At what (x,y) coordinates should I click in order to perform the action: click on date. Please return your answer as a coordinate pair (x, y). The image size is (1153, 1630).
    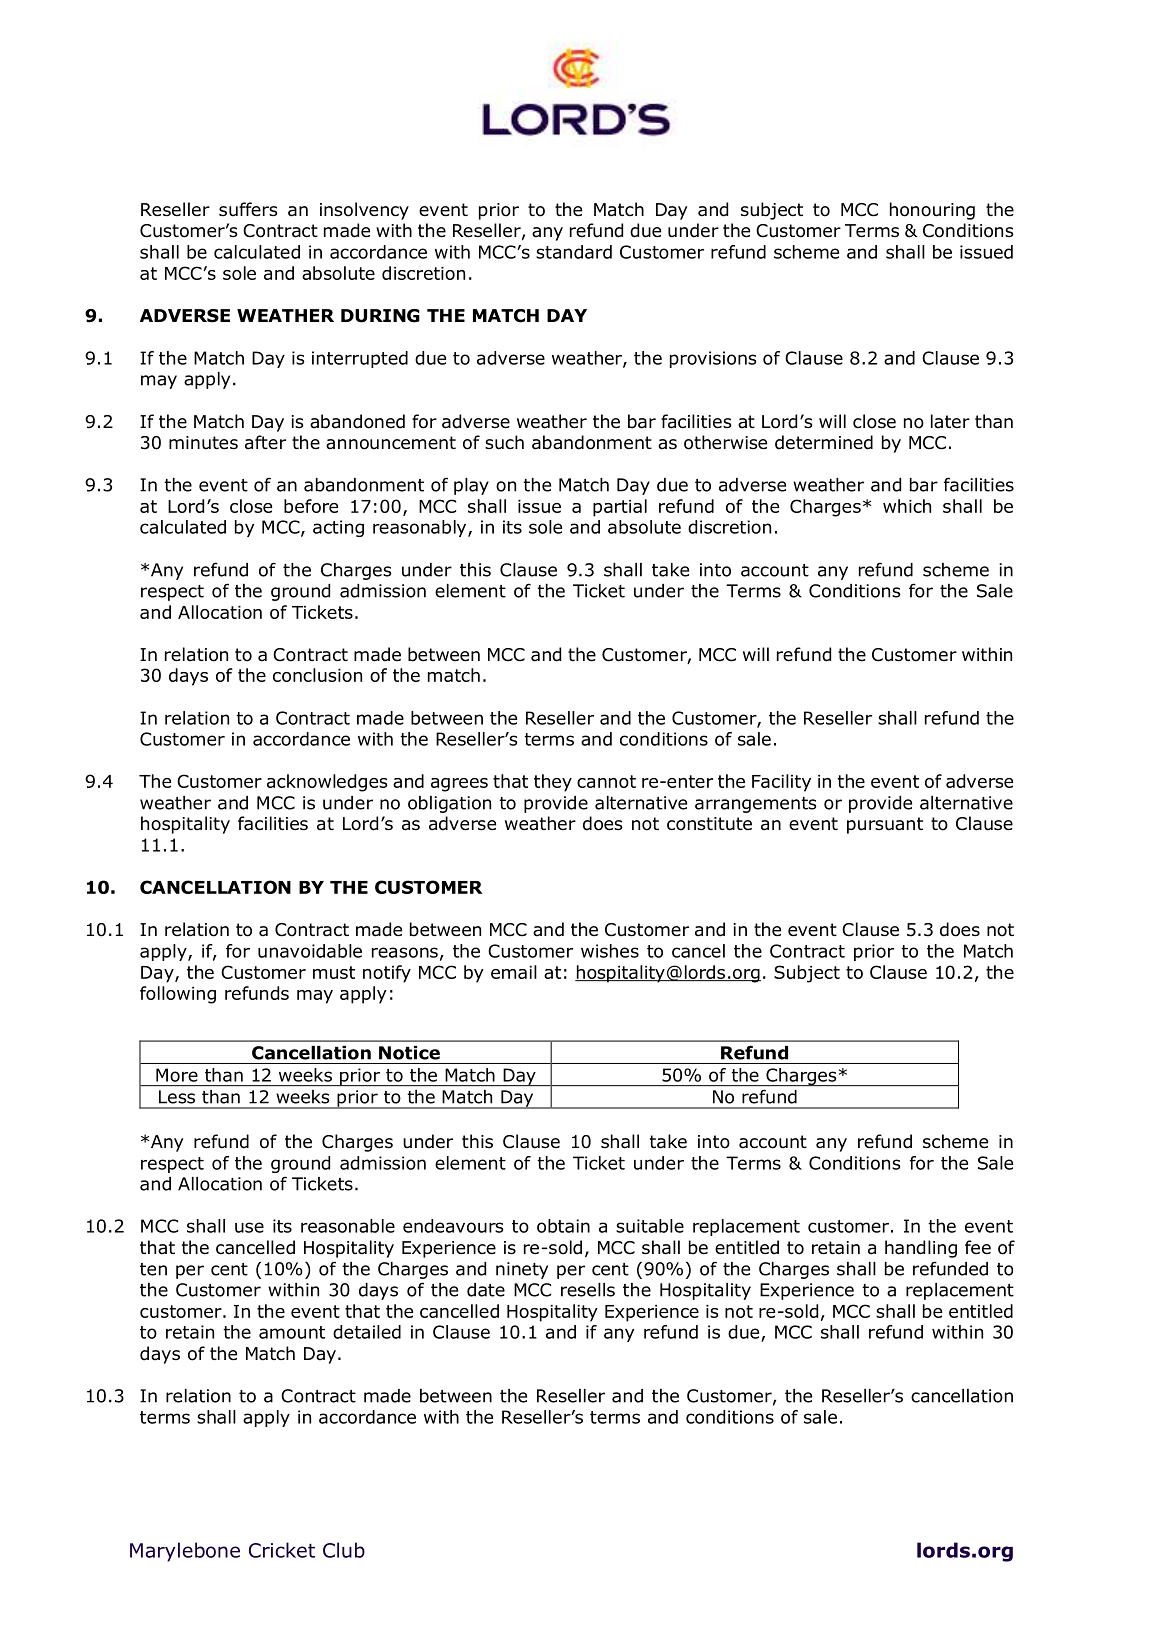
    Looking at the image, I should click on (486, 1290).
